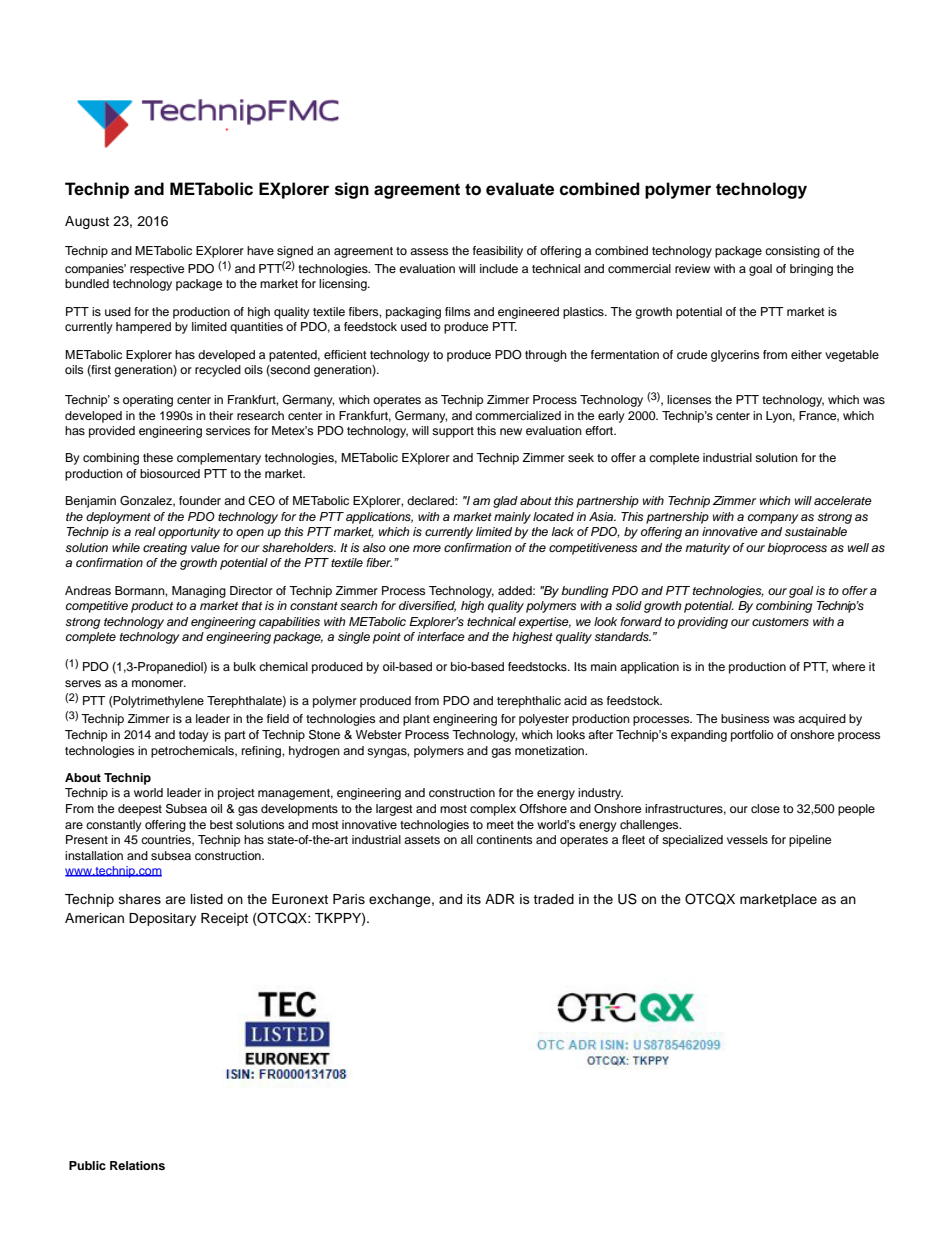  I want to click on vessels, so click(747, 839).
